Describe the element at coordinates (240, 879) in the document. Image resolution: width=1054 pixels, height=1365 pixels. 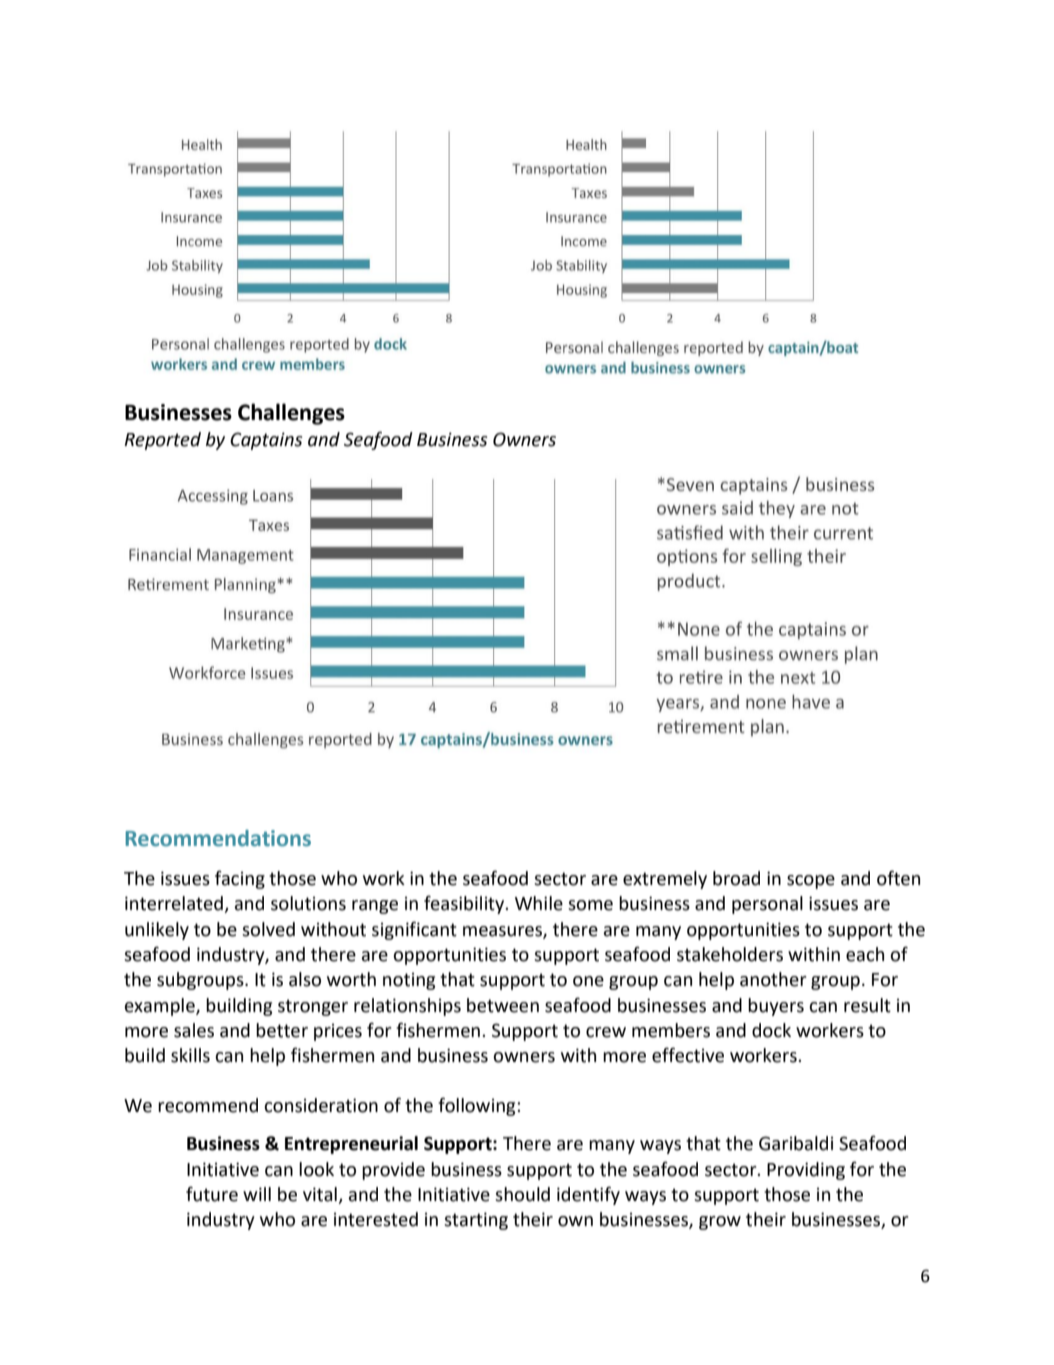
I see `facing` at that location.
